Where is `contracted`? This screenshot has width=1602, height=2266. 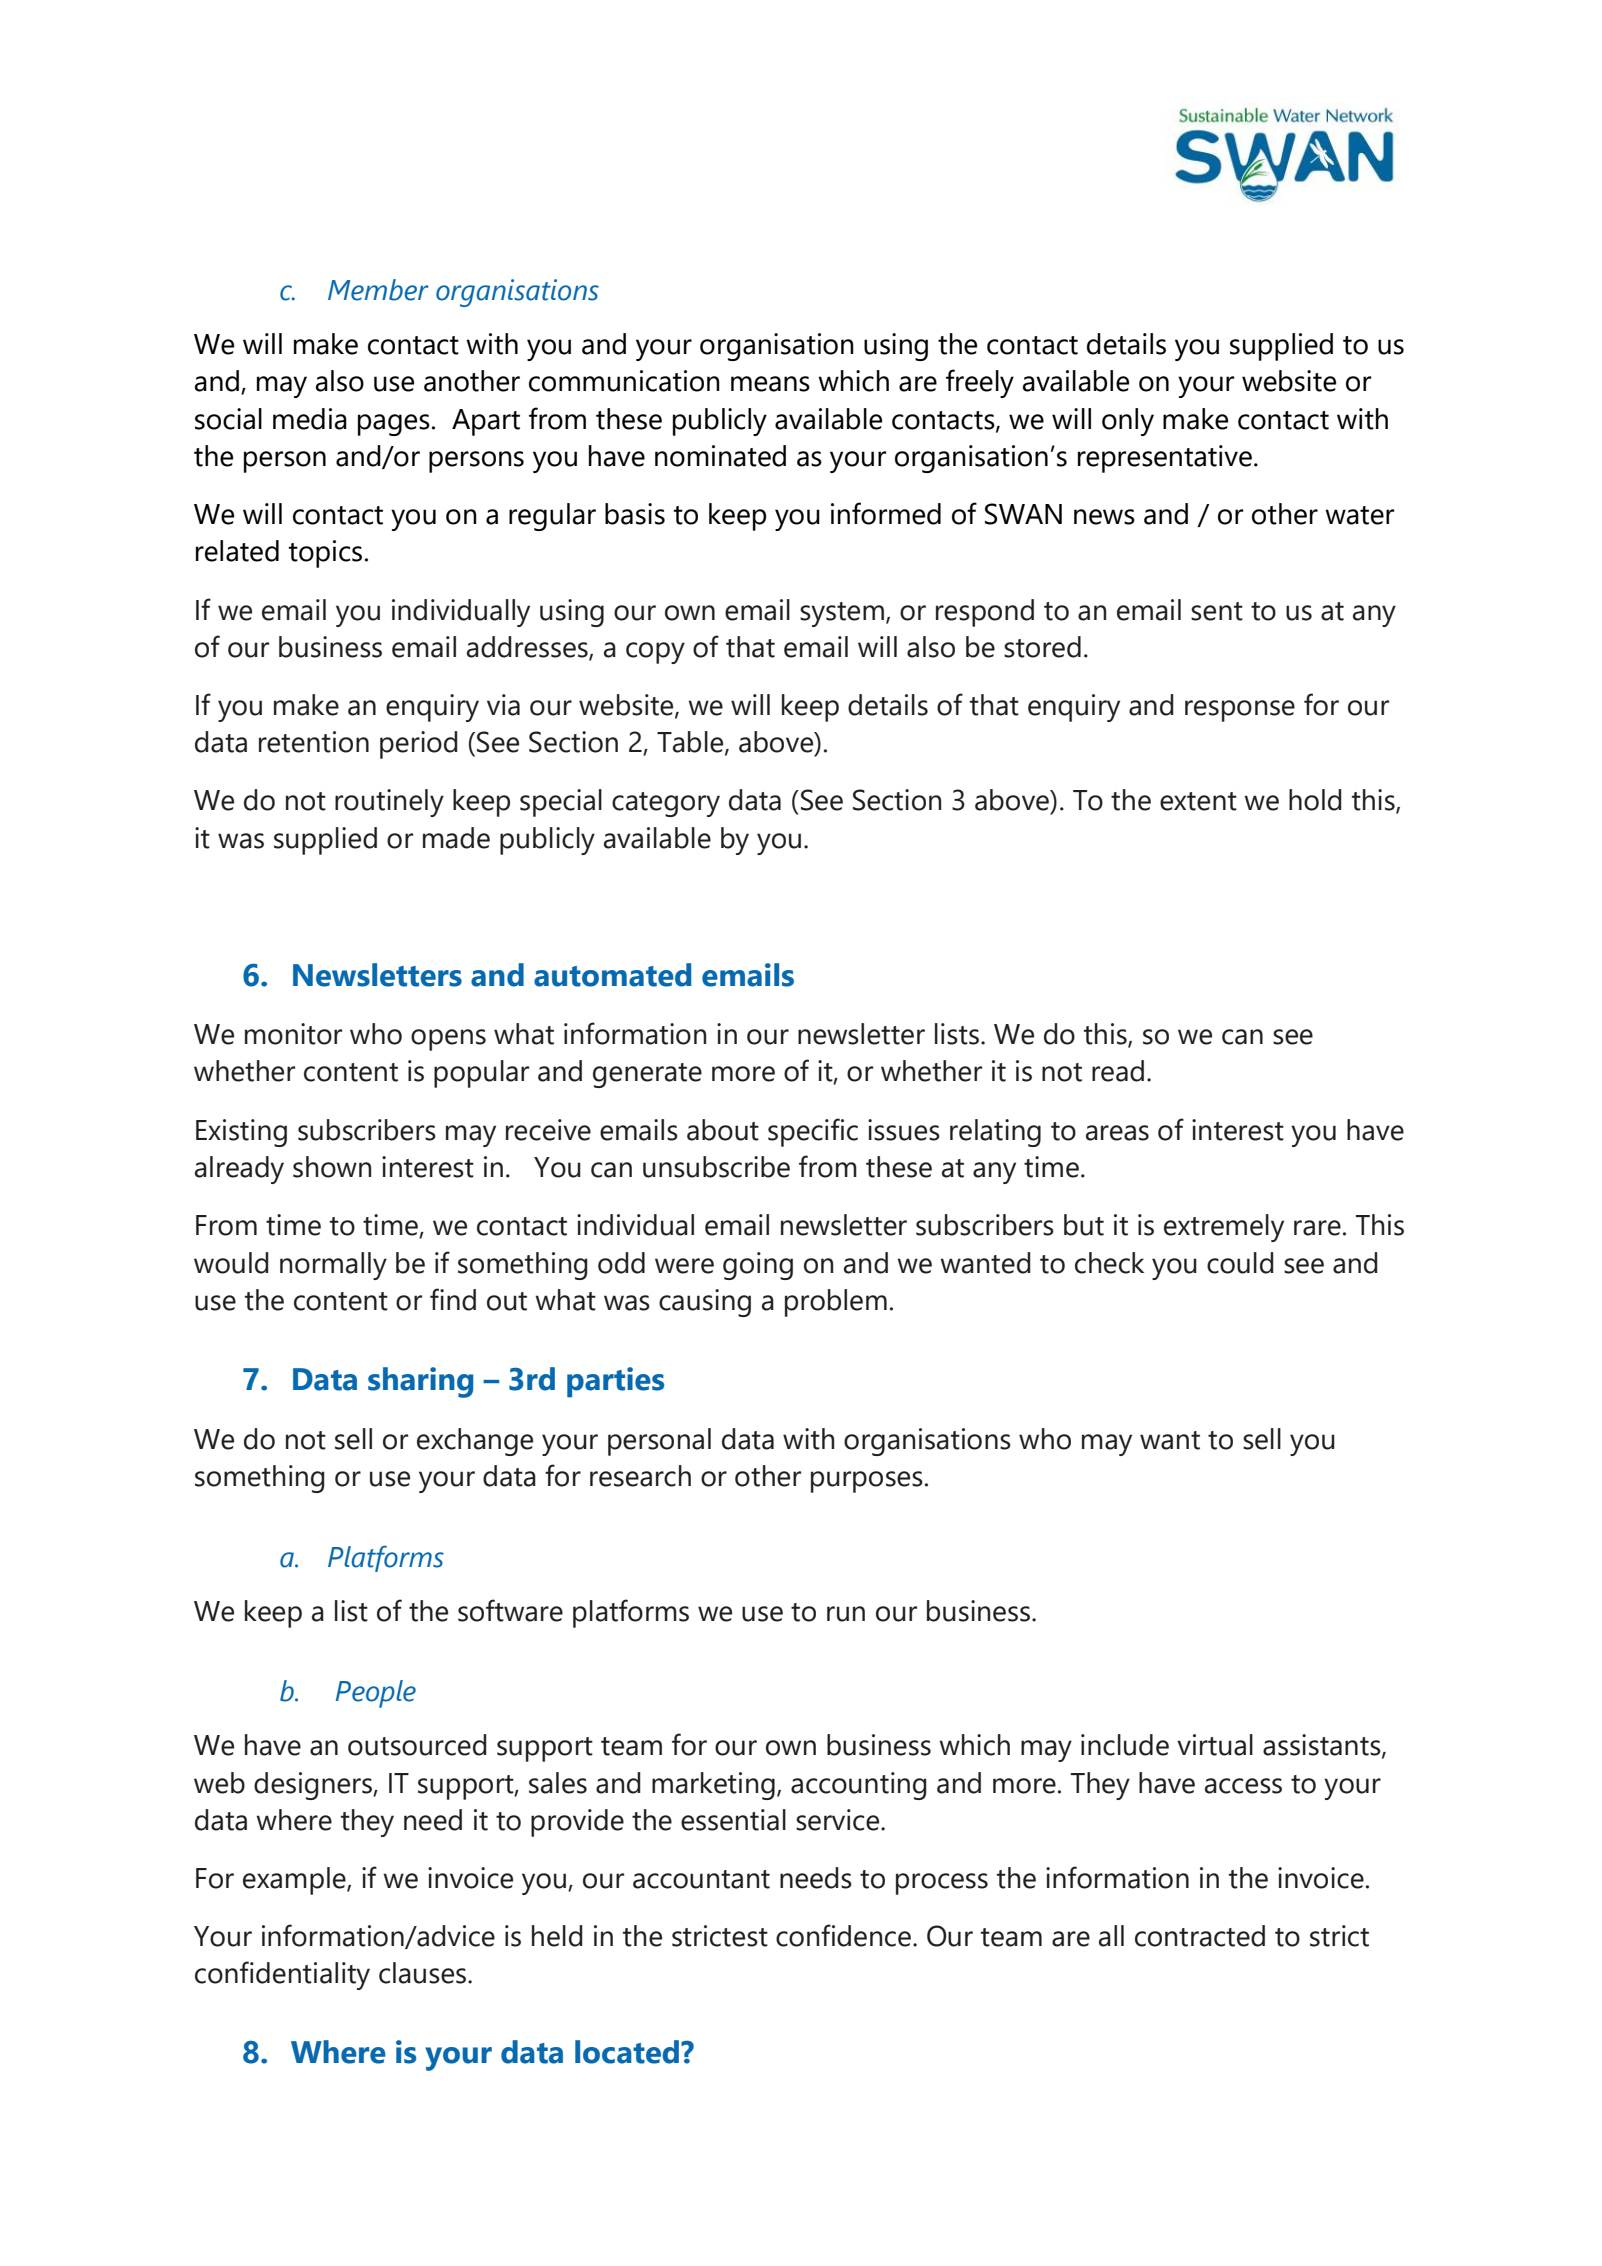 contracted is located at coordinates (1200, 1936).
